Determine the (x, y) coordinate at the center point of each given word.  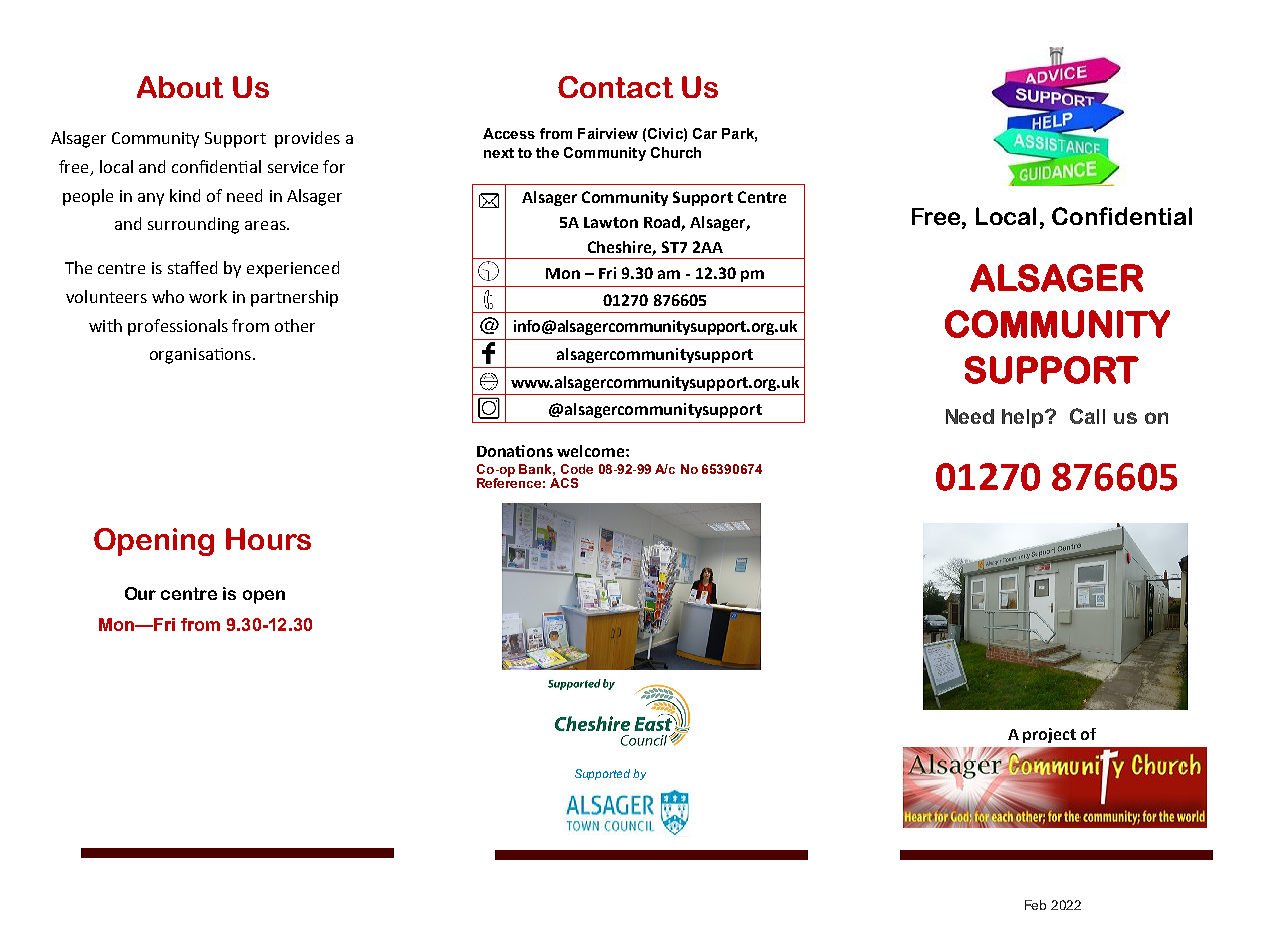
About (180, 87)
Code (577, 469)
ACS (564, 483)
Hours (268, 539)
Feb (1035, 905)
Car (705, 133)
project (1049, 735)
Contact (615, 87)
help (1024, 418)
